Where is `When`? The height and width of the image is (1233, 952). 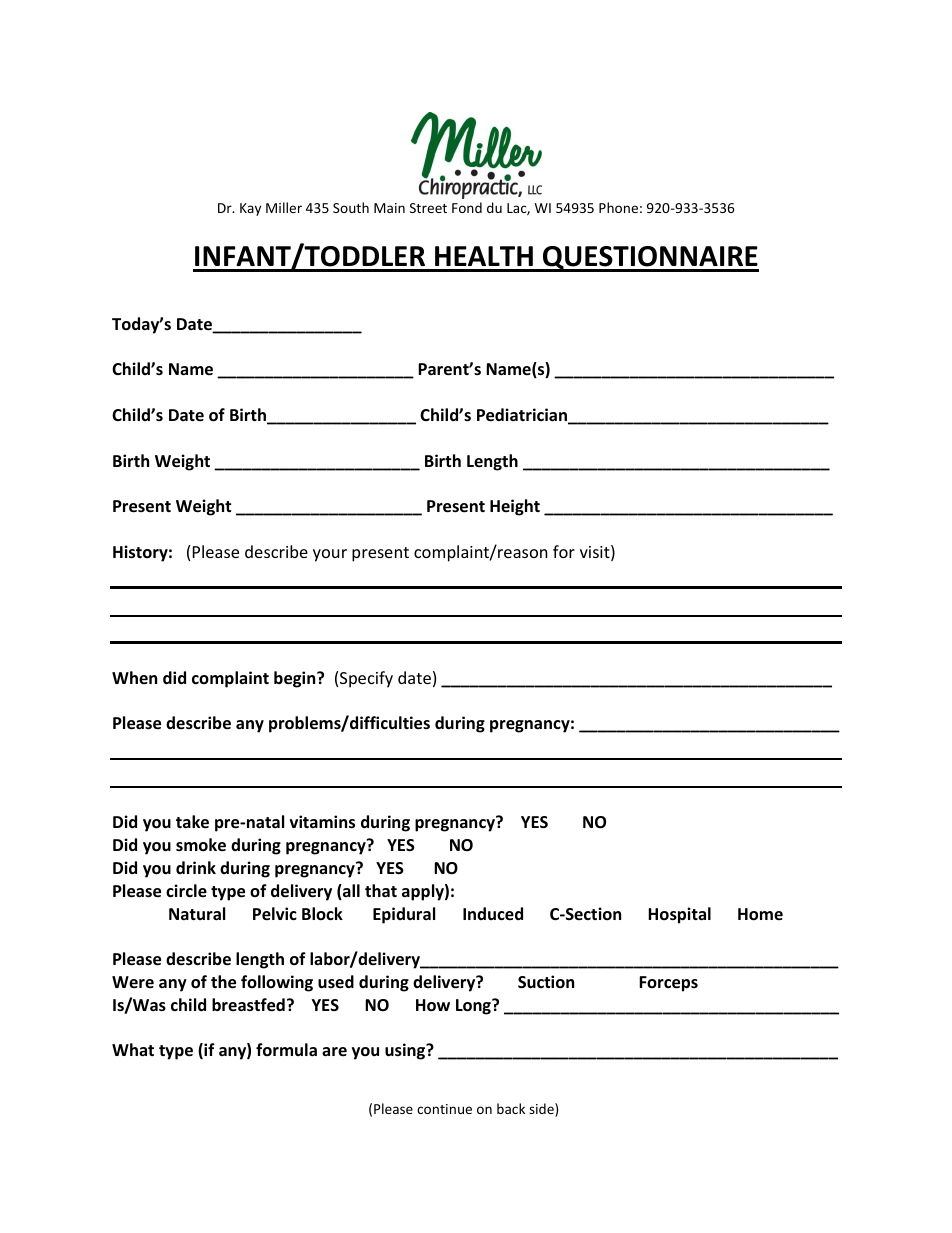 When is located at coordinates (134, 677).
